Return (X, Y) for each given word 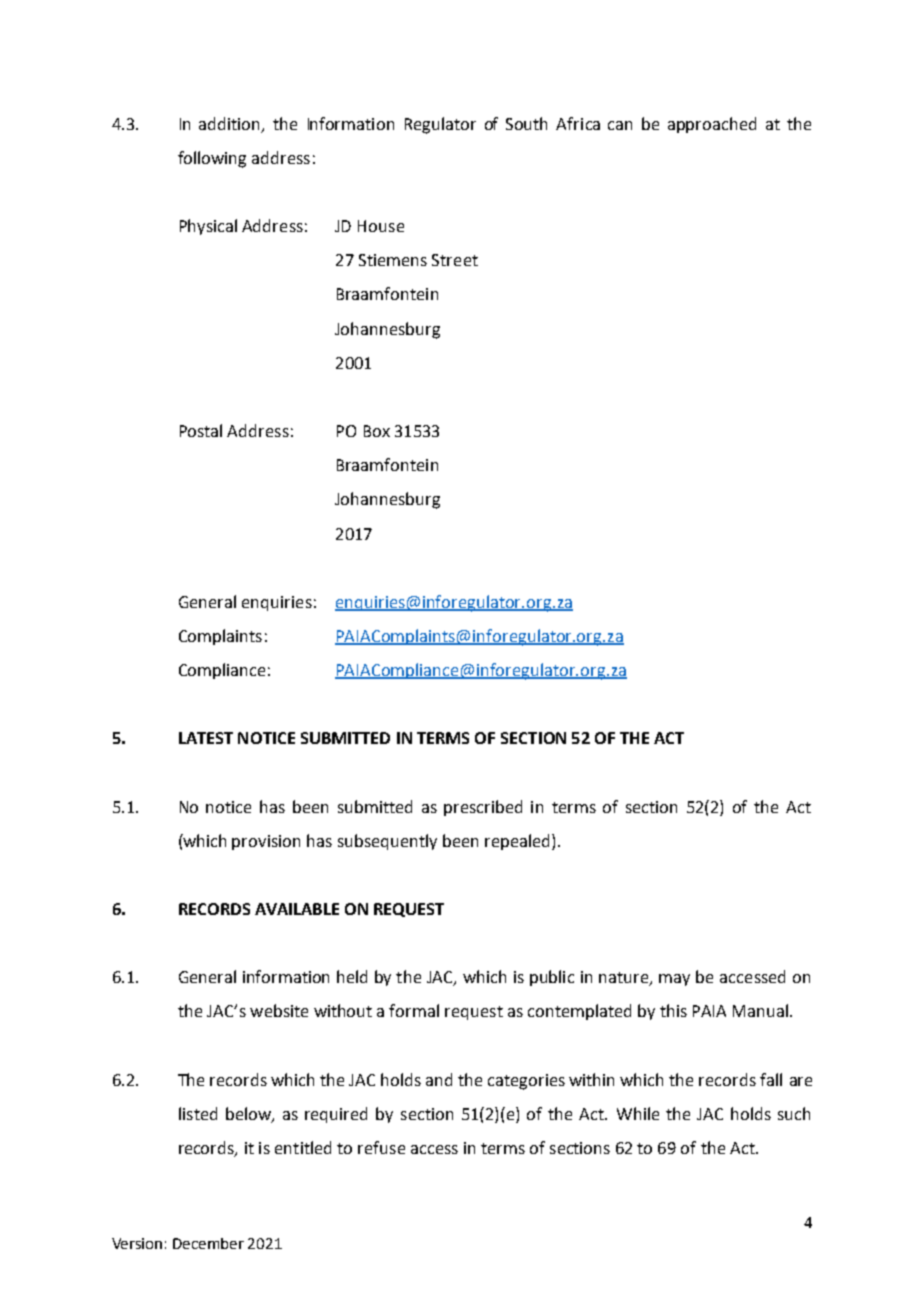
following (212, 159)
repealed (517, 842)
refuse (381, 1147)
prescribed (483, 808)
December (208, 1243)
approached (712, 125)
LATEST (206, 738)
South (526, 123)
